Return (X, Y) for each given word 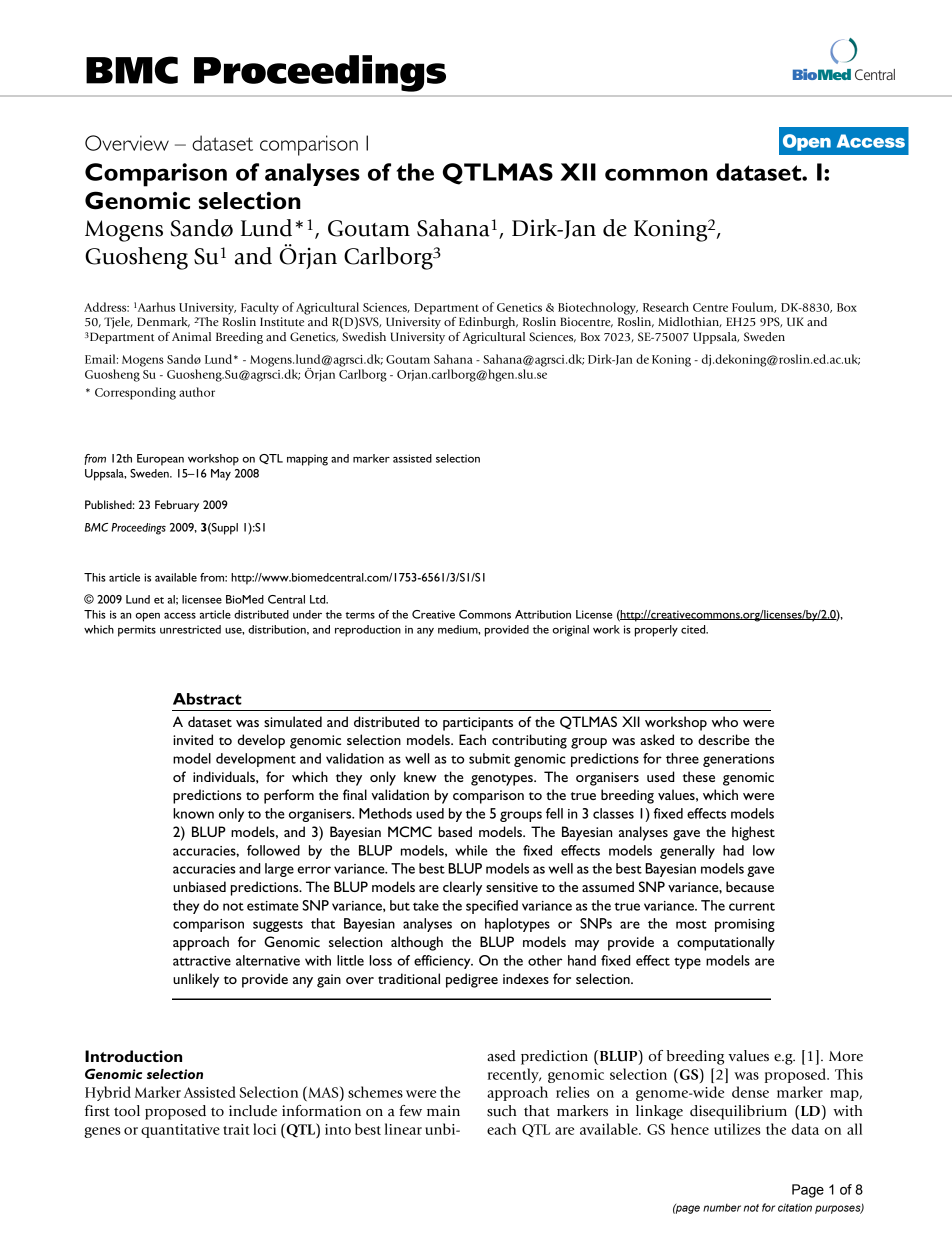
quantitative (180, 1131)
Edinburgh (488, 323)
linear (403, 1129)
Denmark (163, 322)
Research (666, 307)
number (722, 1208)
